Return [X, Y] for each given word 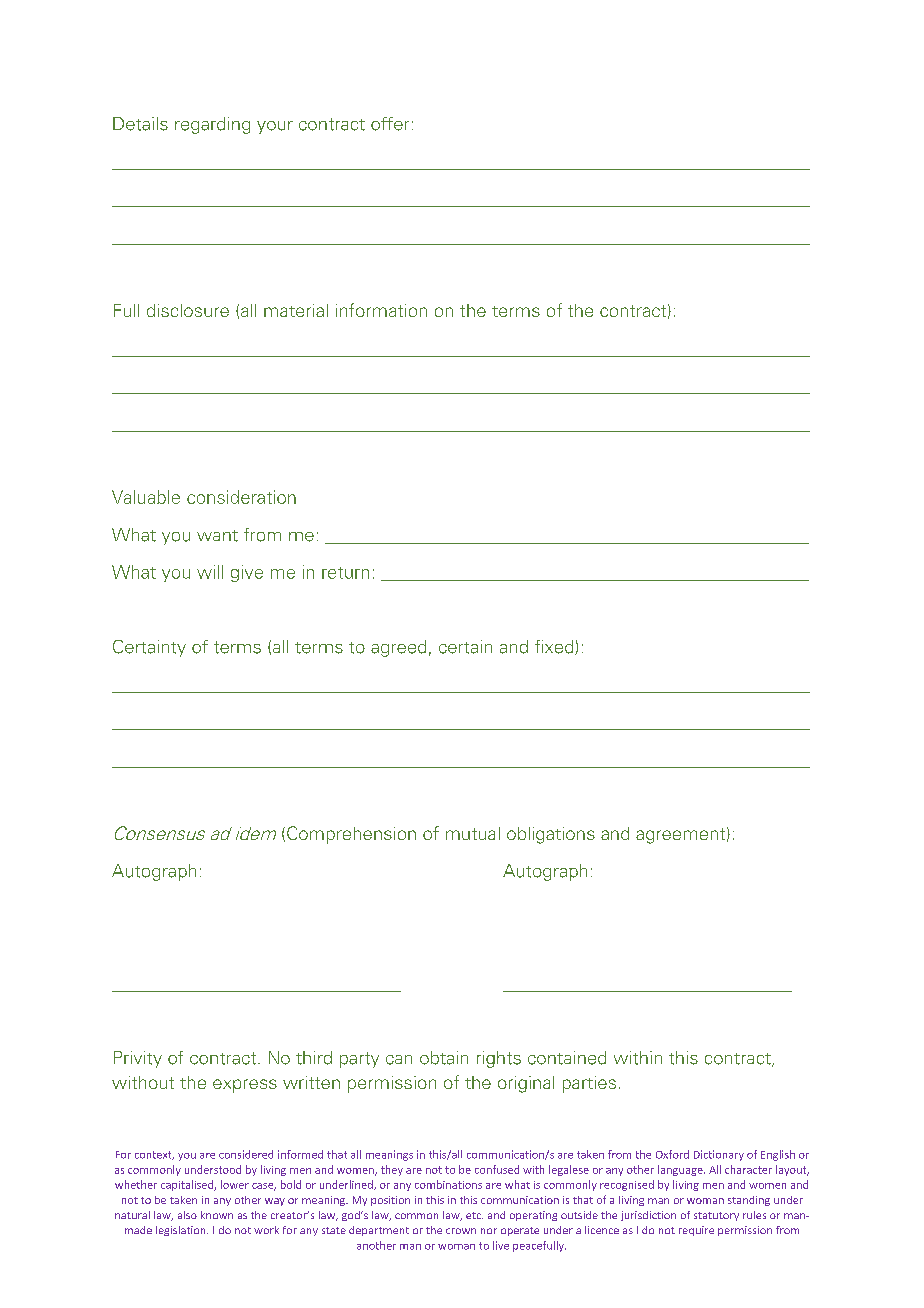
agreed [398, 648]
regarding [212, 125]
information [381, 310]
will [210, 572]
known [217, 1215]
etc [474, 1215]
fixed [555, 647]
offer [390, 124]
